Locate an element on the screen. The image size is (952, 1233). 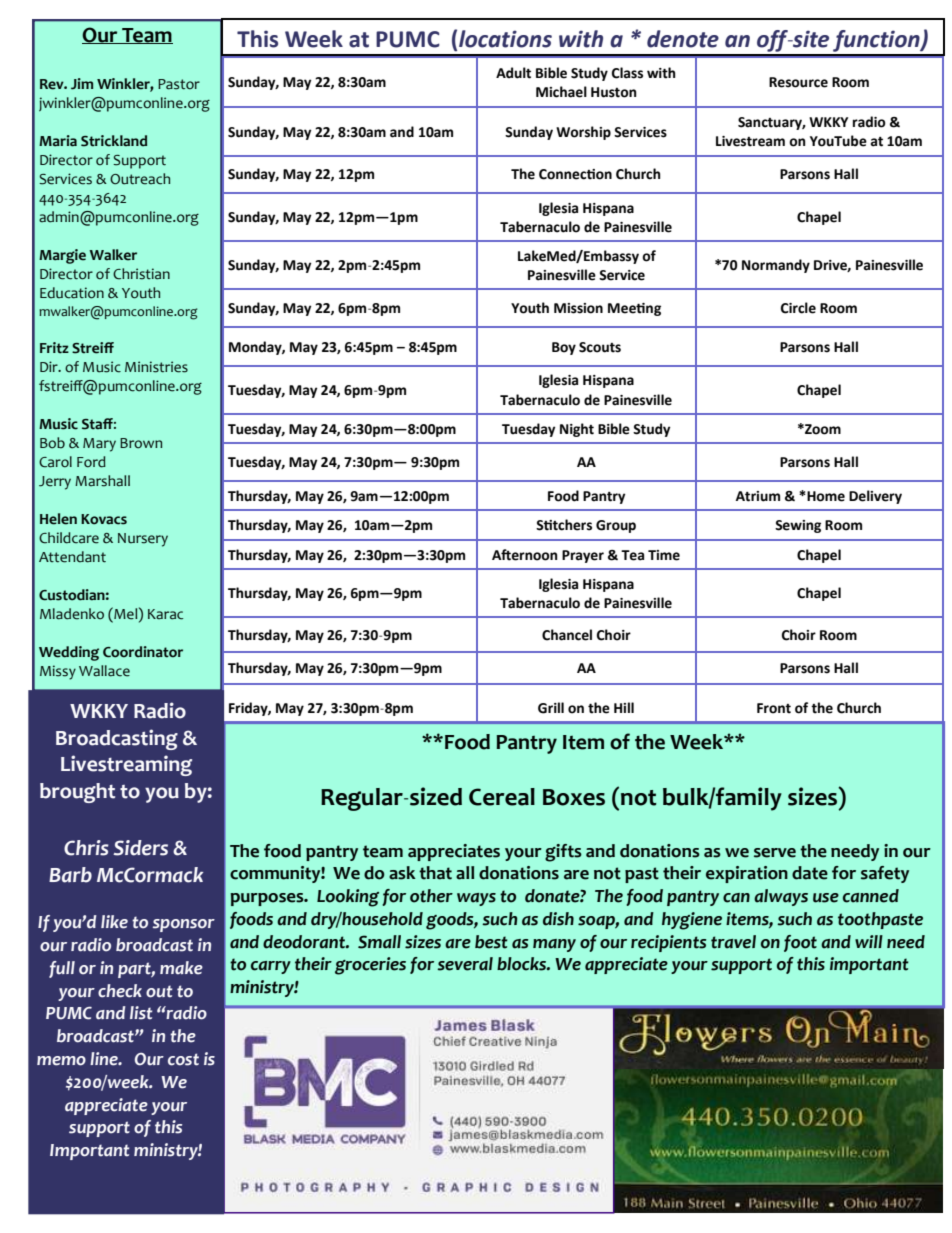
Jim is located at coordinates (82, 84).
